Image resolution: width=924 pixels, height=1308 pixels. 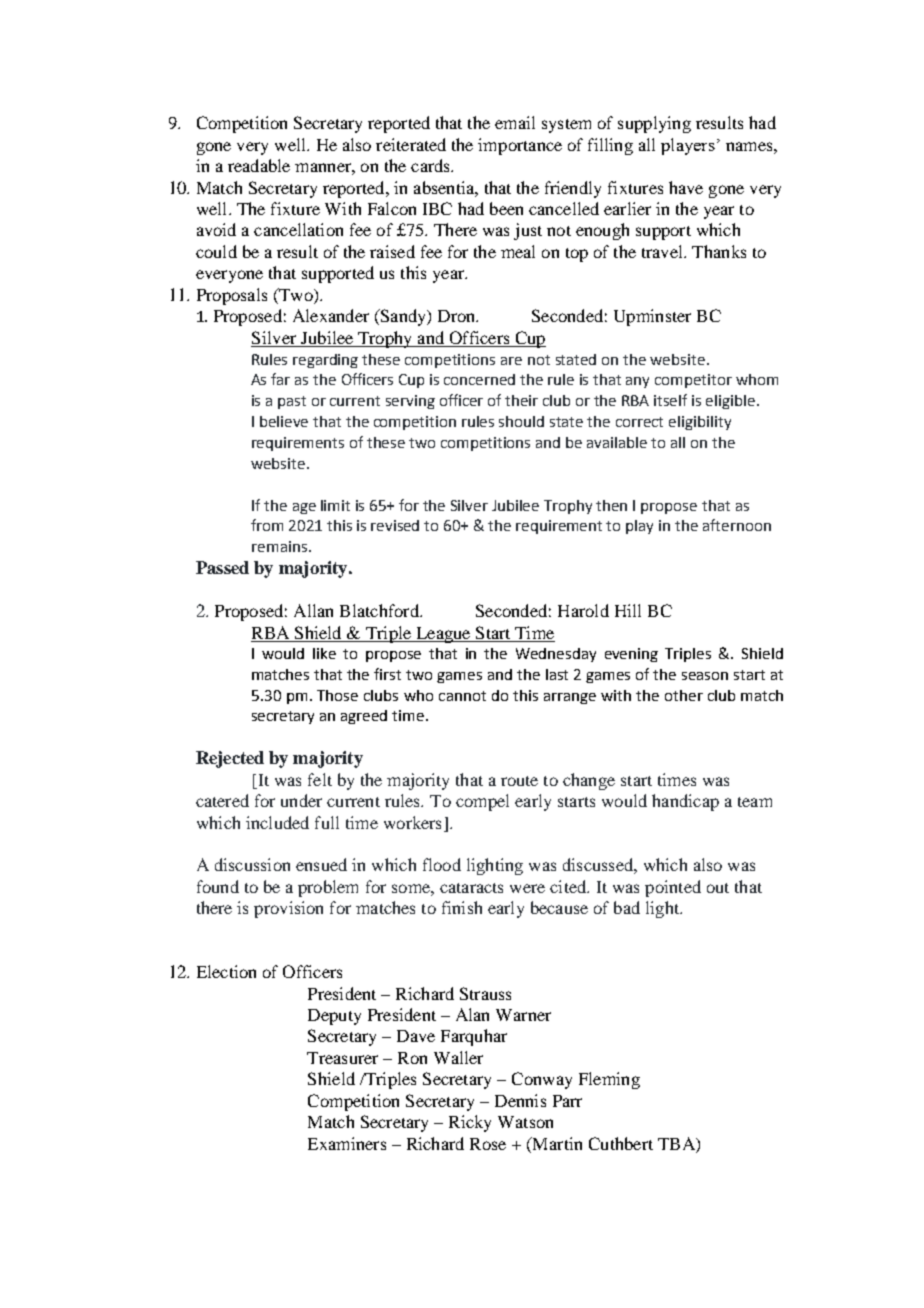 I want to click on season, so click(x=705, y=676).
